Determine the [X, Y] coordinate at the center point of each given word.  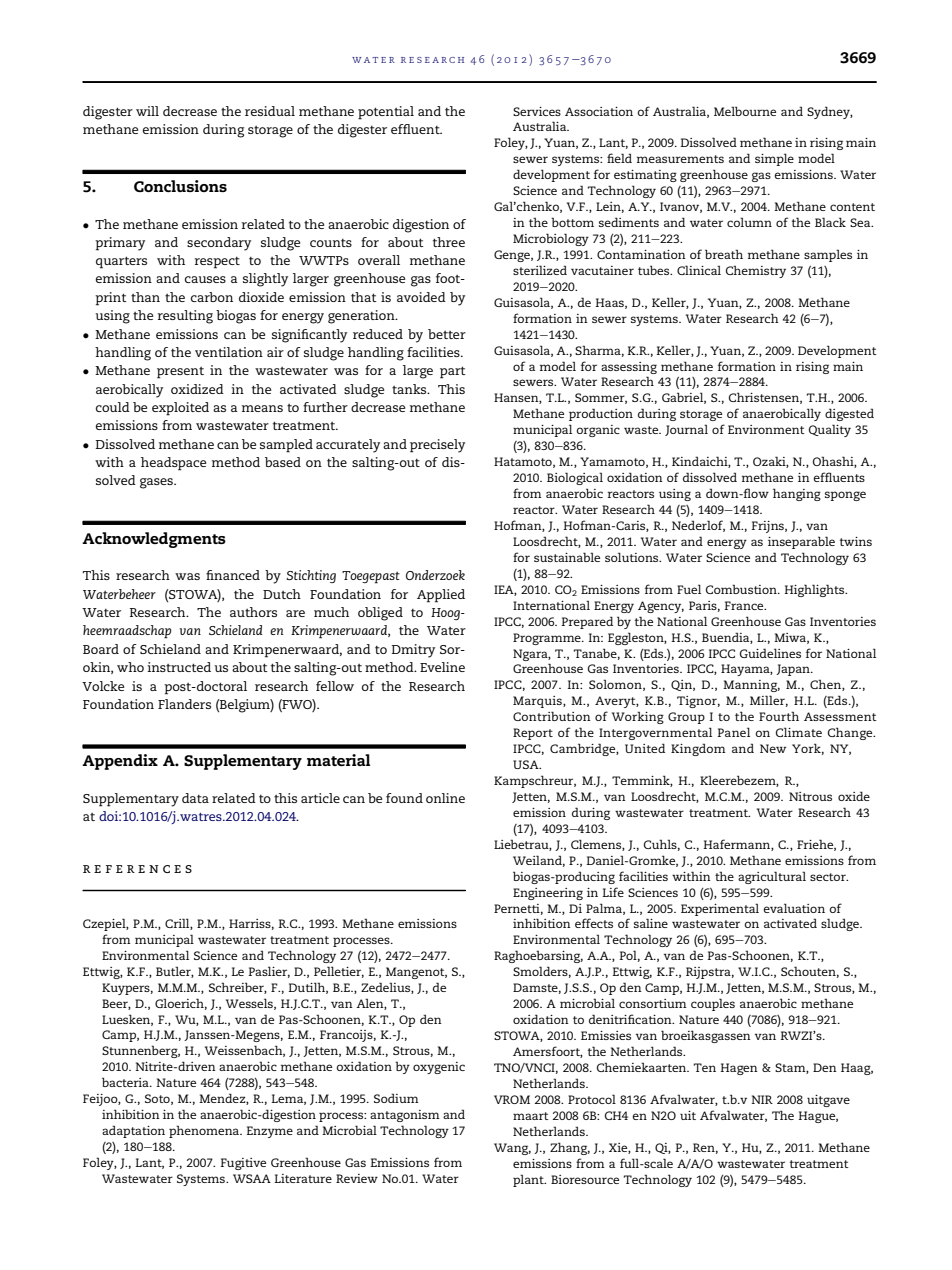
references [137, 869]
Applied [441, 596]
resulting [185, 317]
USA [527, 764]
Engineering [548, 894]
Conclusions [180, 186]
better [447, 334]
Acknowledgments [154, 540]
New [773, 748]
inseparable [801, 542]
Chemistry [756, 271]
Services [537, 111]
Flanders [184, 704]
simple [774, 159]
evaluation [794, 908]
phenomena [205, 1131]
